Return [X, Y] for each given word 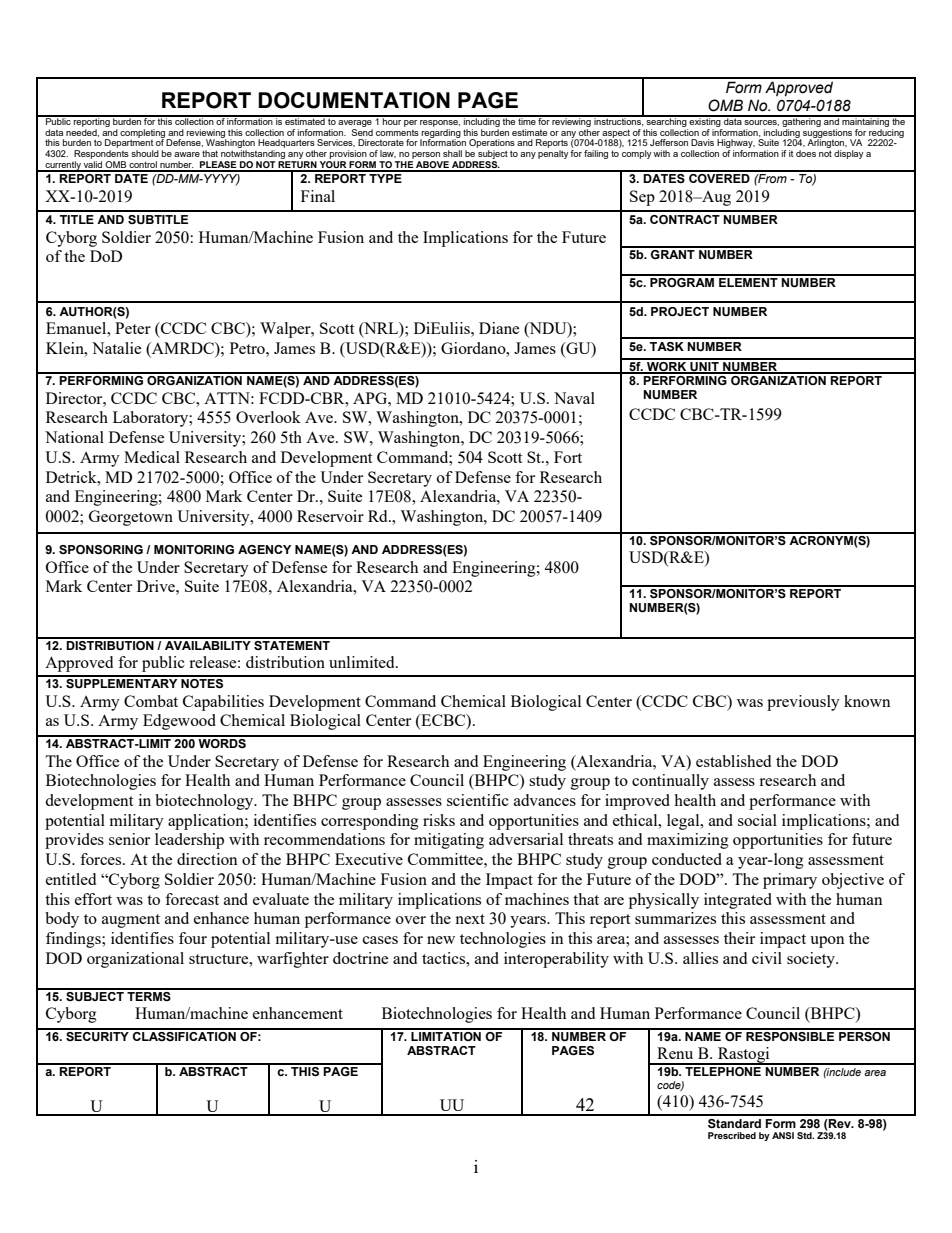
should [145, 153]
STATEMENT [292, 644]
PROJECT [680, 311]
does [806, 153]
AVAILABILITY [208, 644]
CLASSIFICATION [184, 1035]
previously [803, 703]
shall [452, 153]
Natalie [116, 348]
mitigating [449, 841]
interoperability [556, 960]
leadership [189, 841]
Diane [499, 328]
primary [790, 881]
